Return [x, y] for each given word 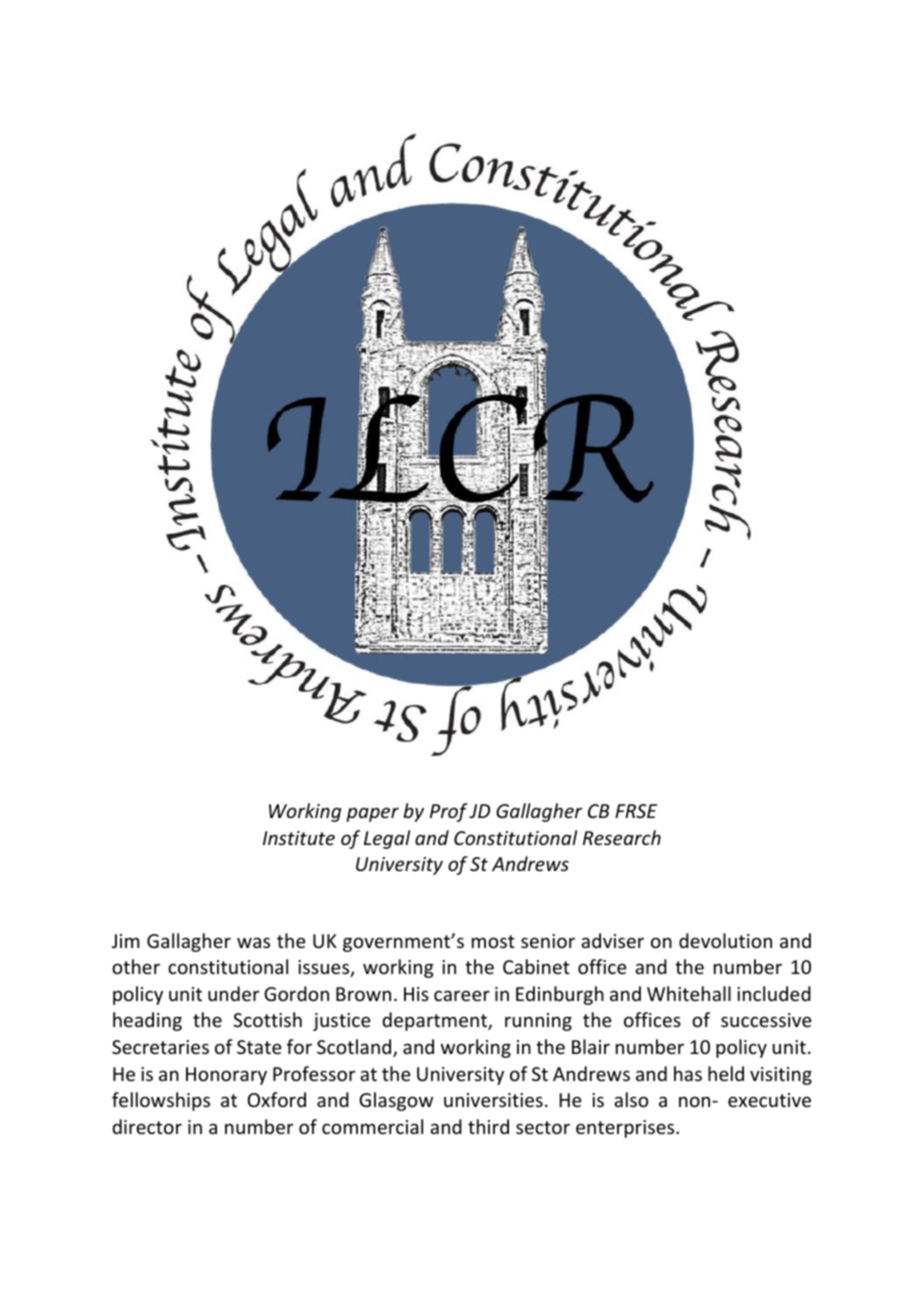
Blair [591, 1046]
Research [622, 837]
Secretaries [160, 1047]
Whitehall [689, 993]
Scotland [355, 1048]
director [147, 1126]
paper [372, 814]
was [253, 942]
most [493, 941]
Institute [299, 838]
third [488, 1126]
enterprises [626, 1129]
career [462, 995]
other [136, 966]
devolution [725, 940]
